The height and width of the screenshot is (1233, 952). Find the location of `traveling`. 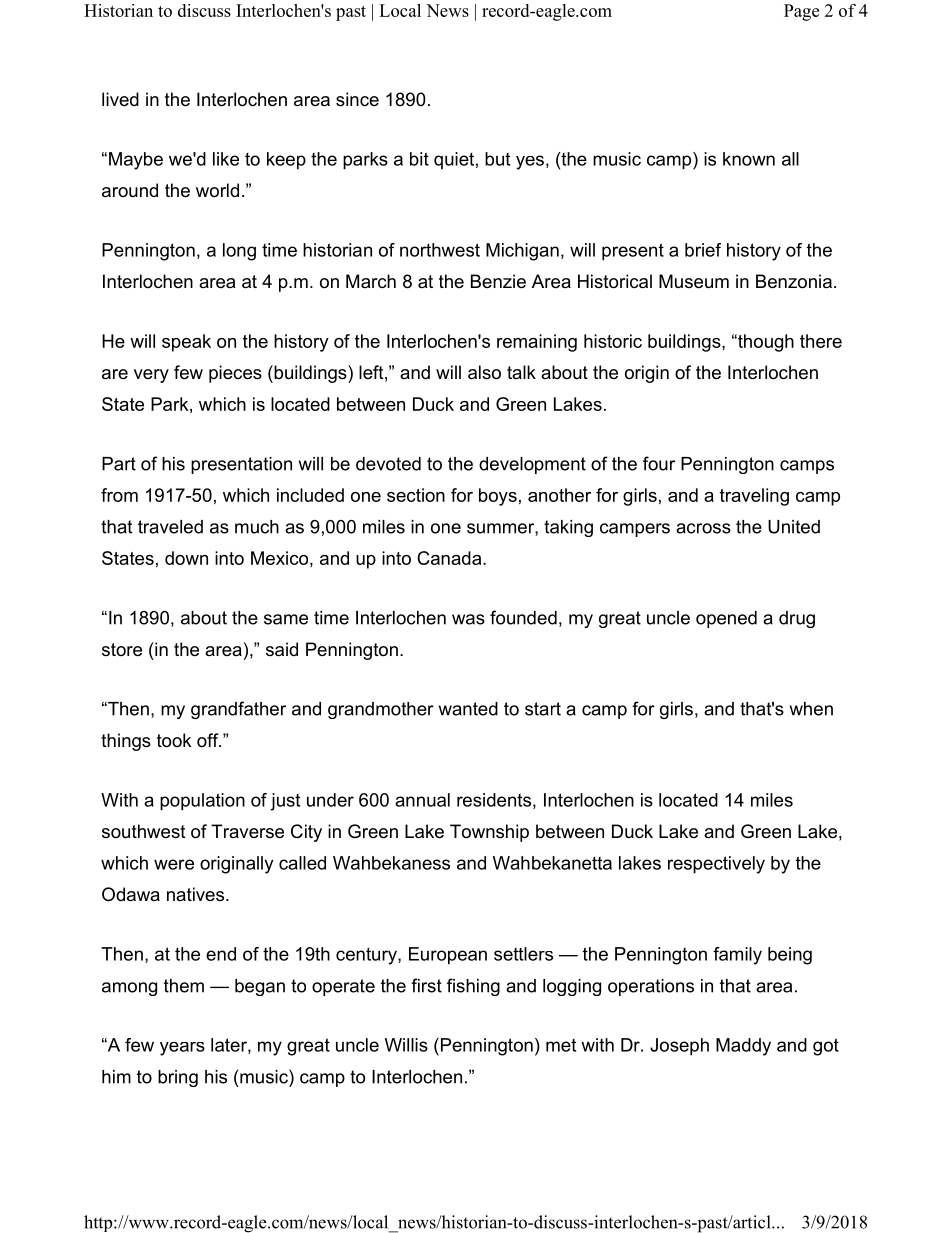

traveling is located at coordinates (754, 497).
